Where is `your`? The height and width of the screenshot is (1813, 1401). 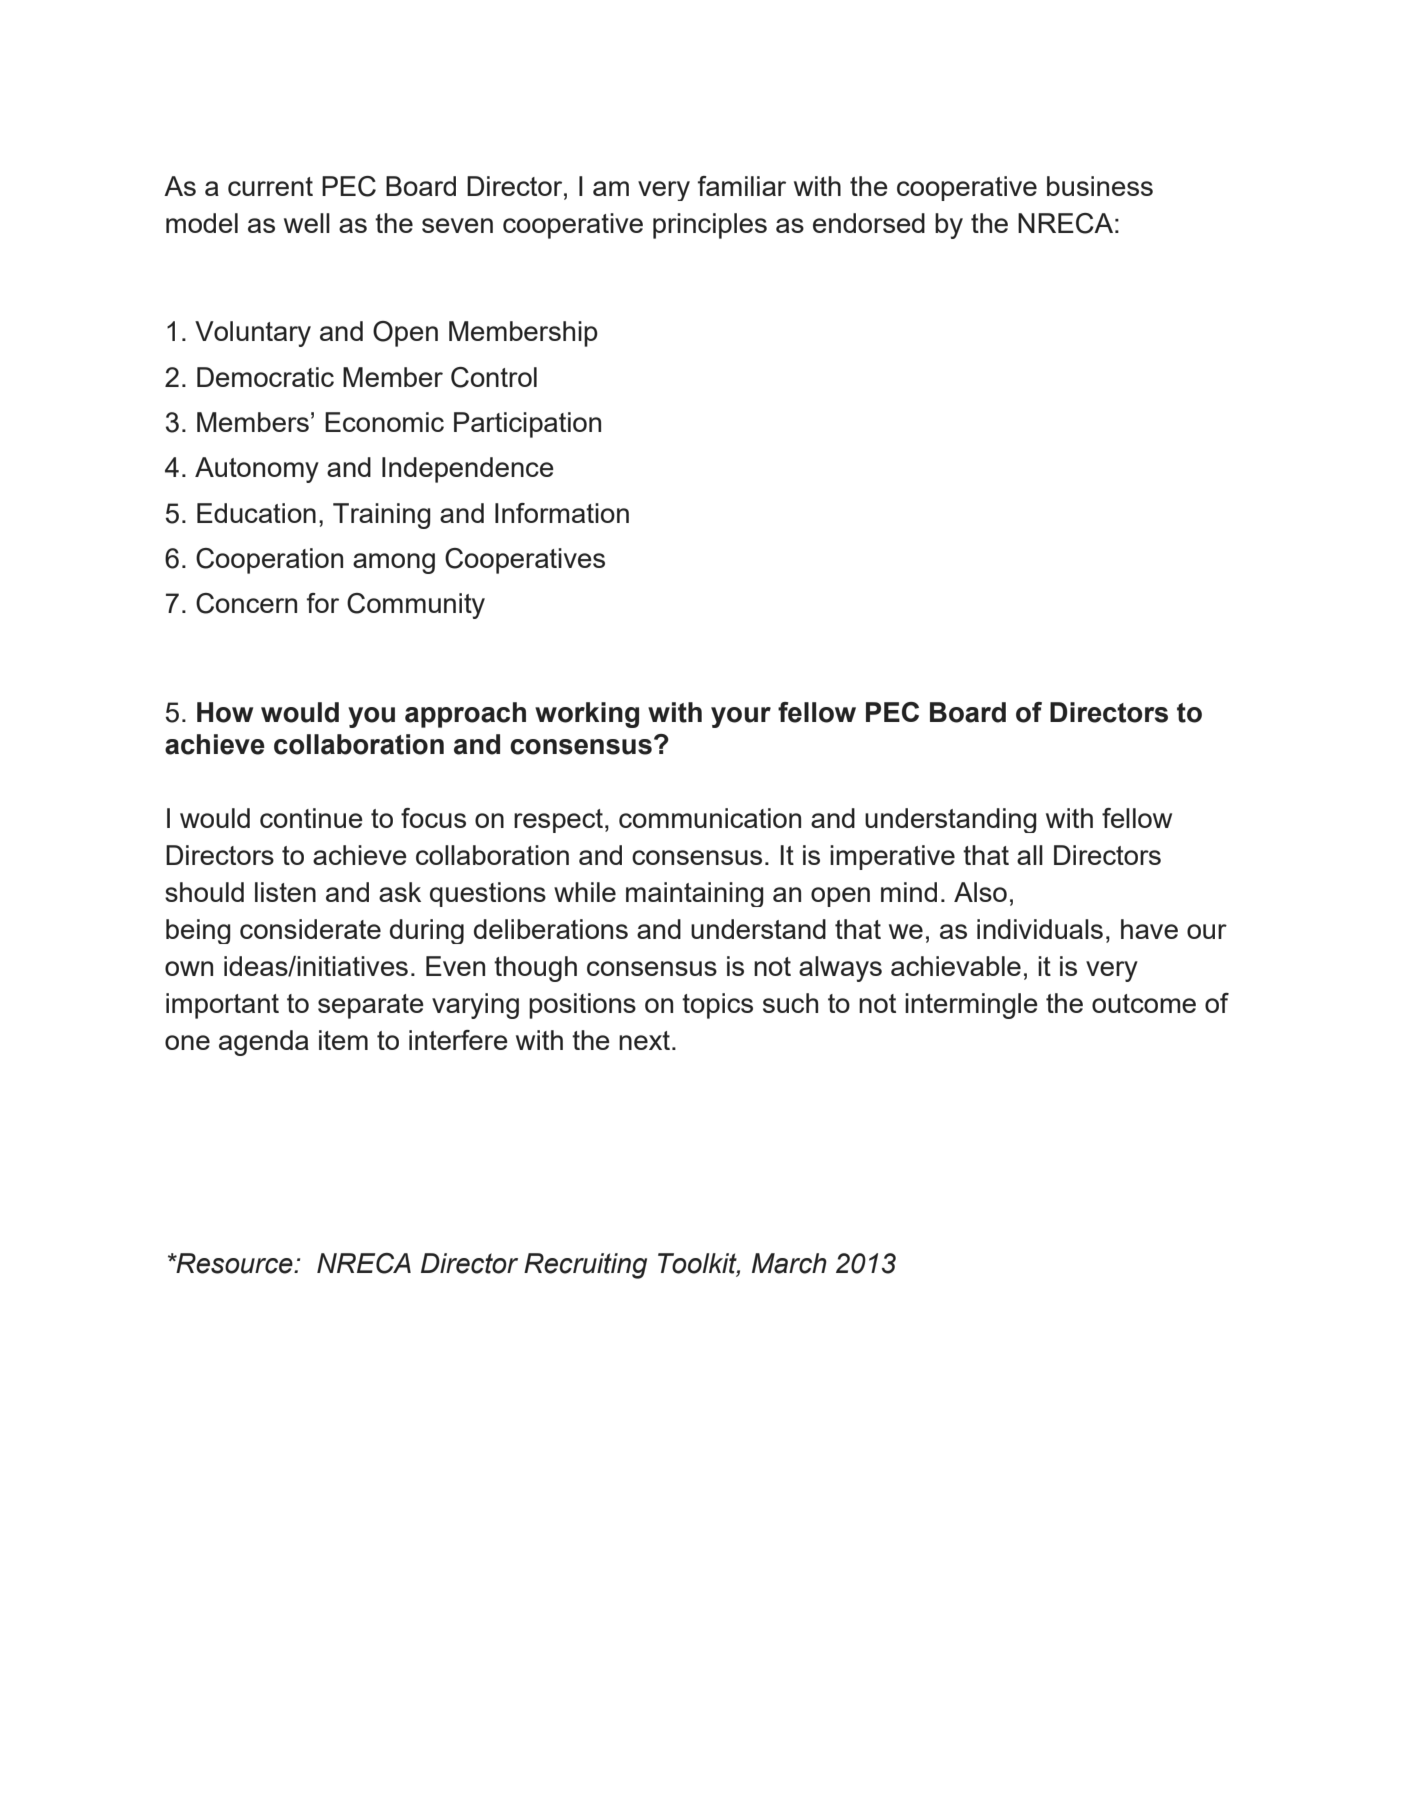
your is located at coordinates (741, 717).
